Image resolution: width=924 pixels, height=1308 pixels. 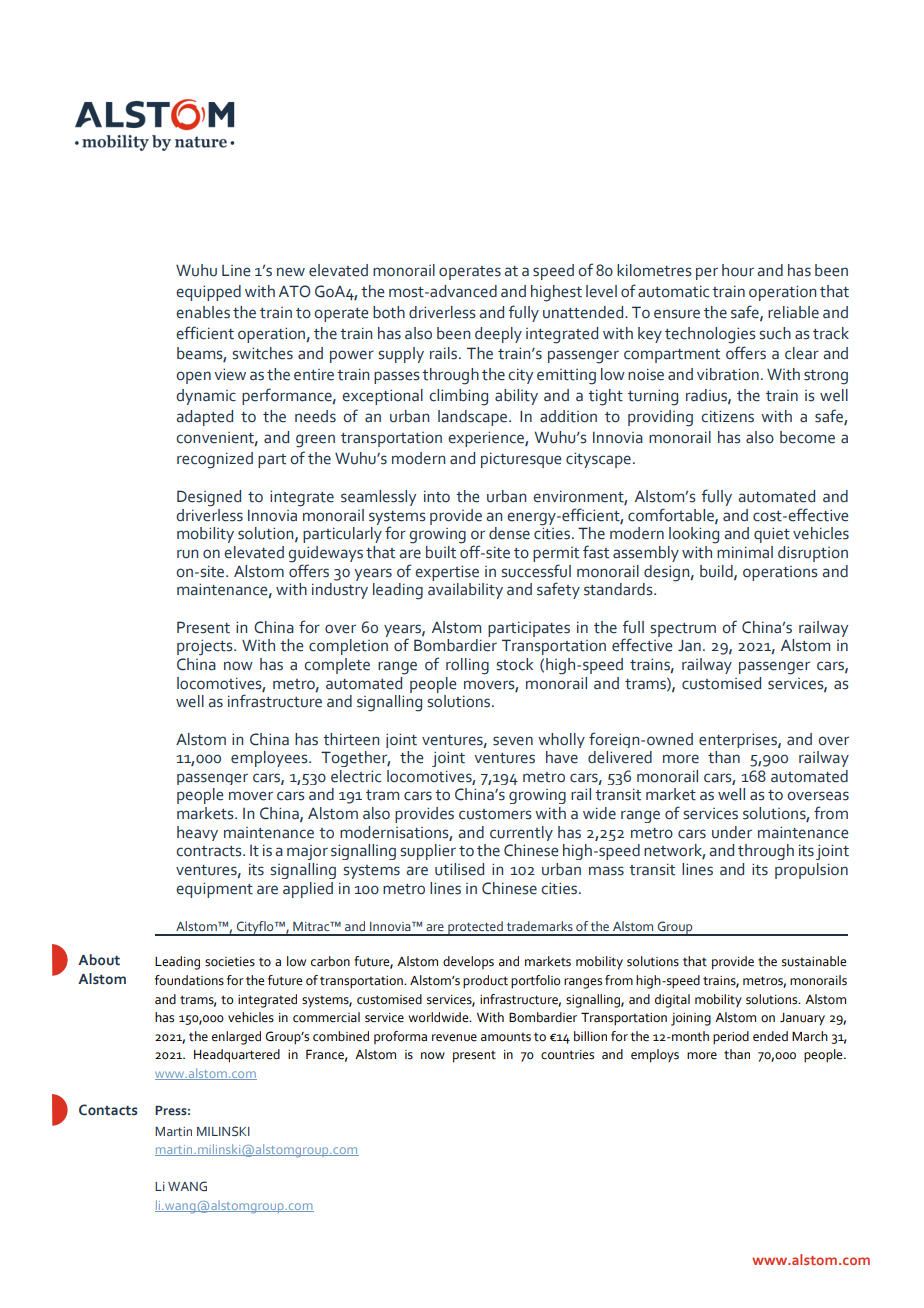 What do you see at coordinates (237, 1056) in the screenshot?
I see `Headquartered` at bounding box center [237, 1056].
